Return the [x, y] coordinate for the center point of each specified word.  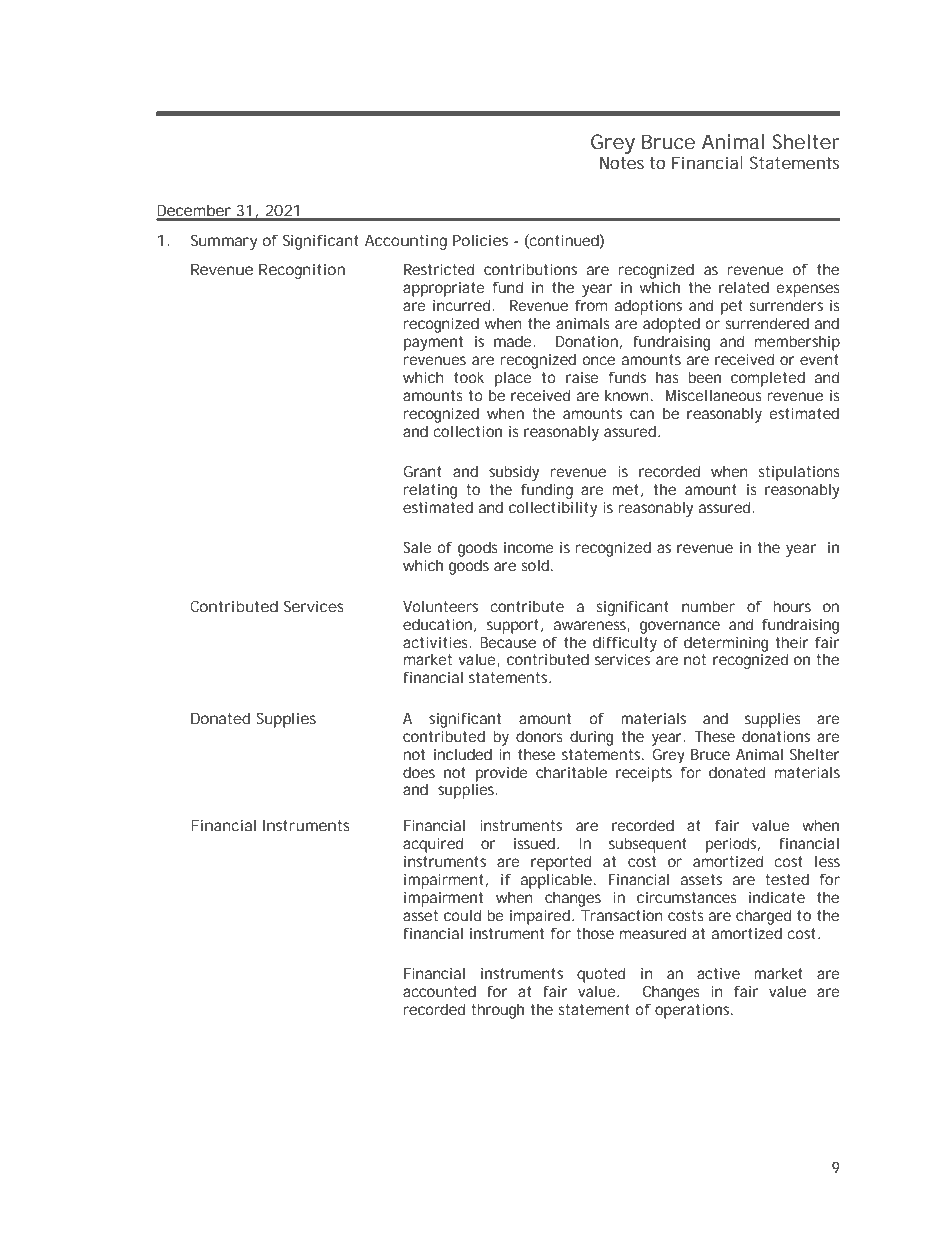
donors [539, 736]
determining [726, 644]
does [419, 772]
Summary [224, 242]
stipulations [799, 473]
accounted [439, 991]
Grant [422, 471]
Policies [480, 240]
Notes [622, 162]
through [497, 1011]
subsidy [514, 473]
